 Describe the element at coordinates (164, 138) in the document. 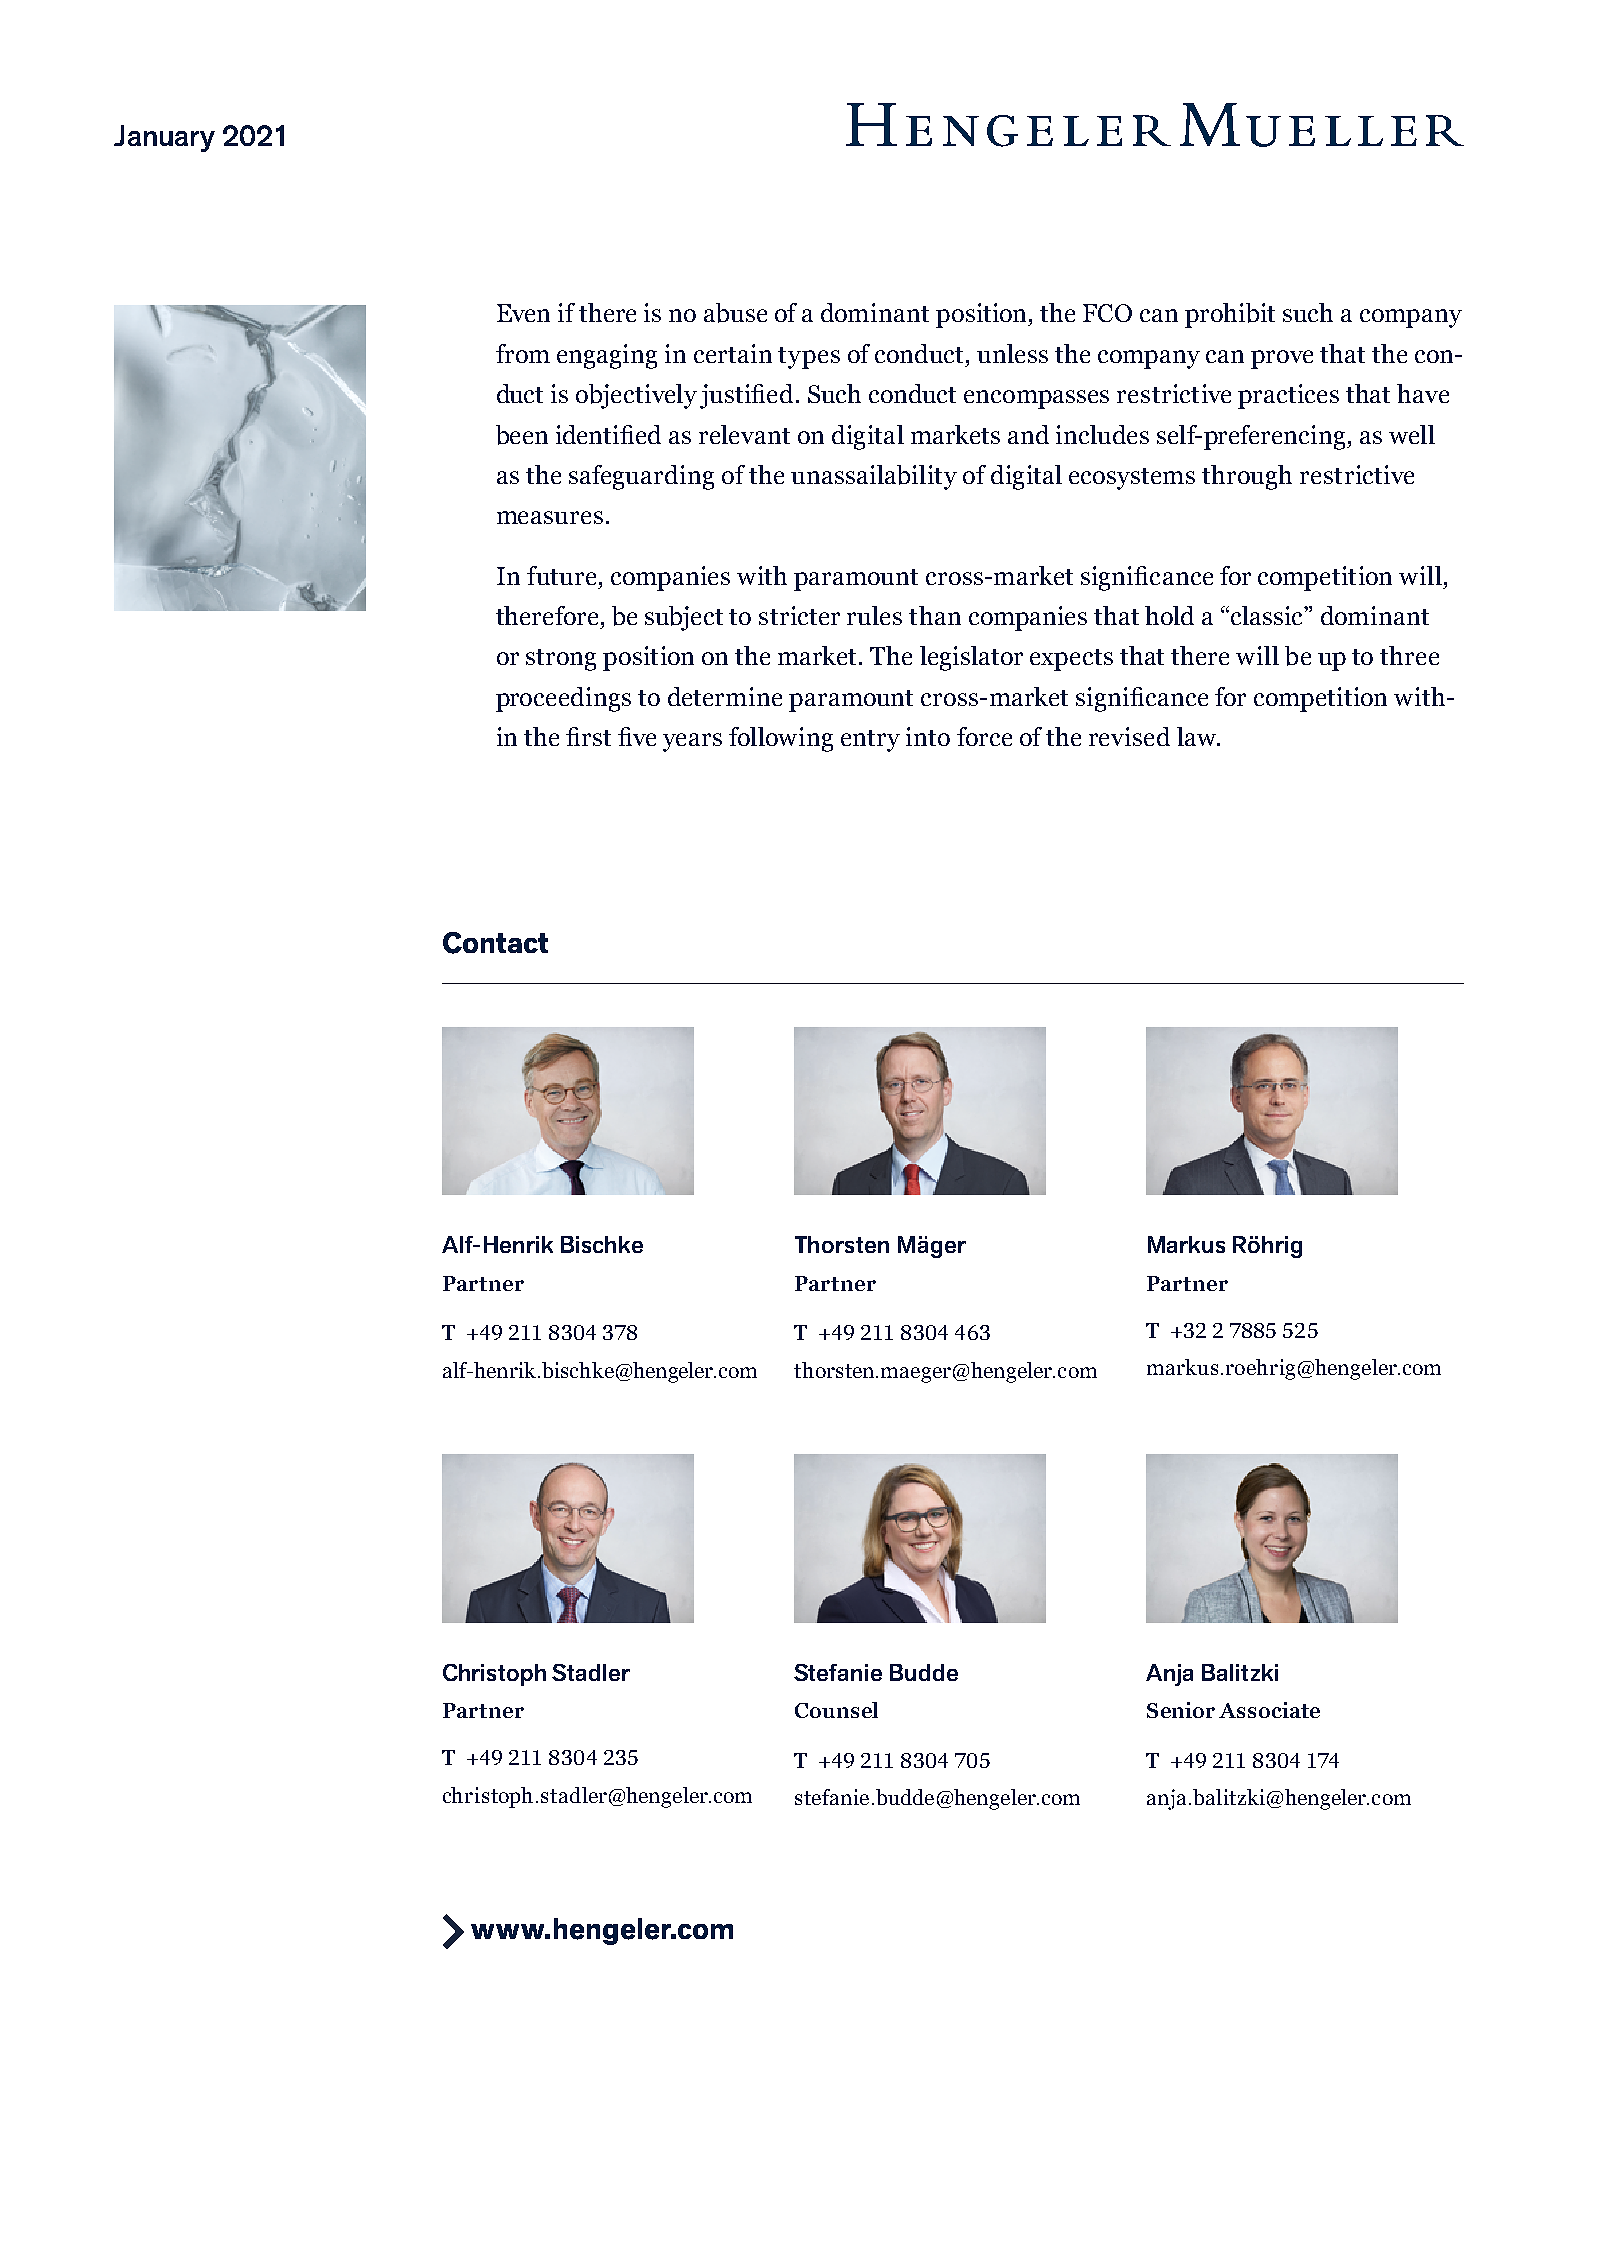

I see `January` at that location.
